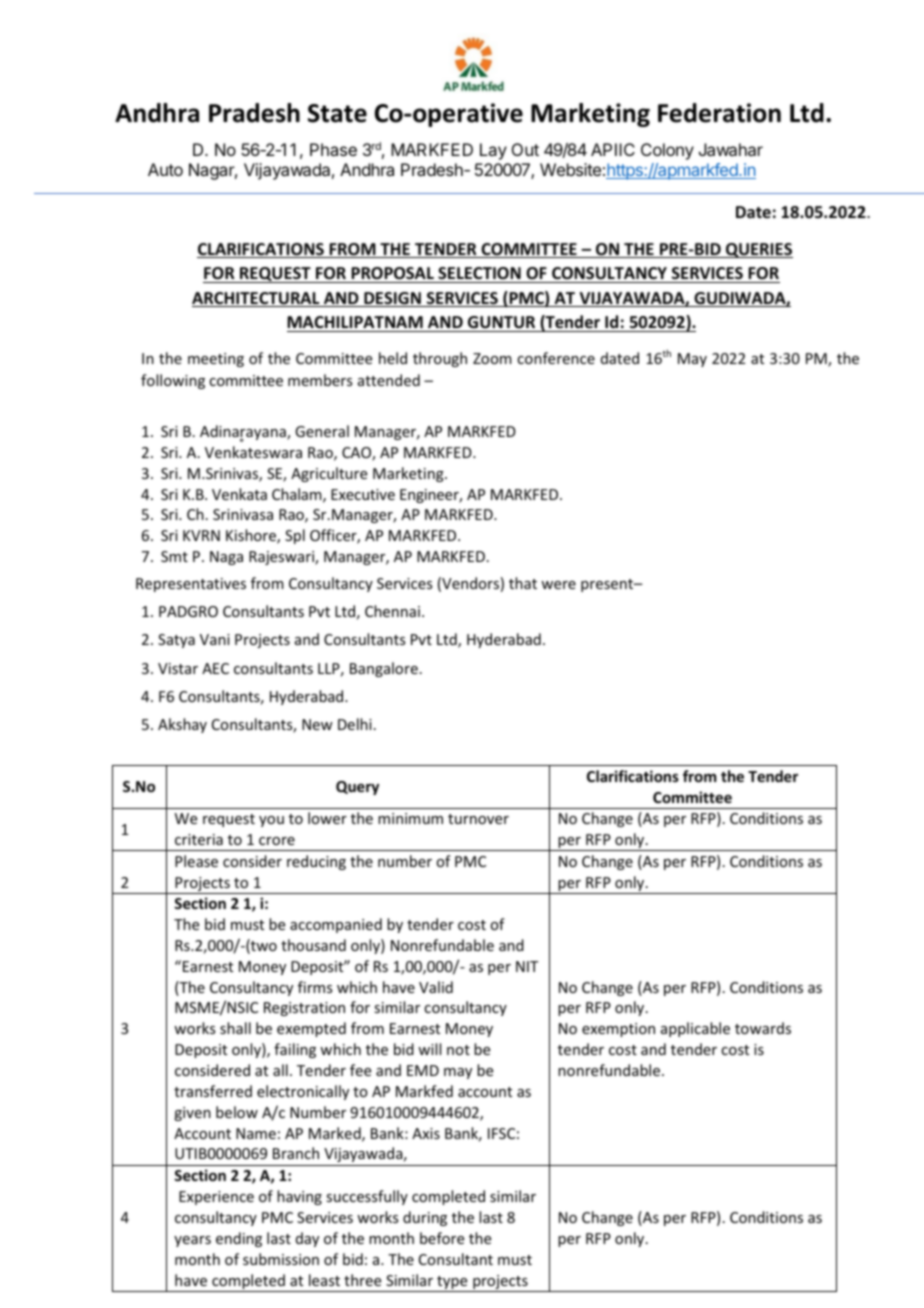 This document has width=924, height=1308. What do you see at coordinates (558, 585) in the document?
I see `were` at bounding box center [558, 585].
